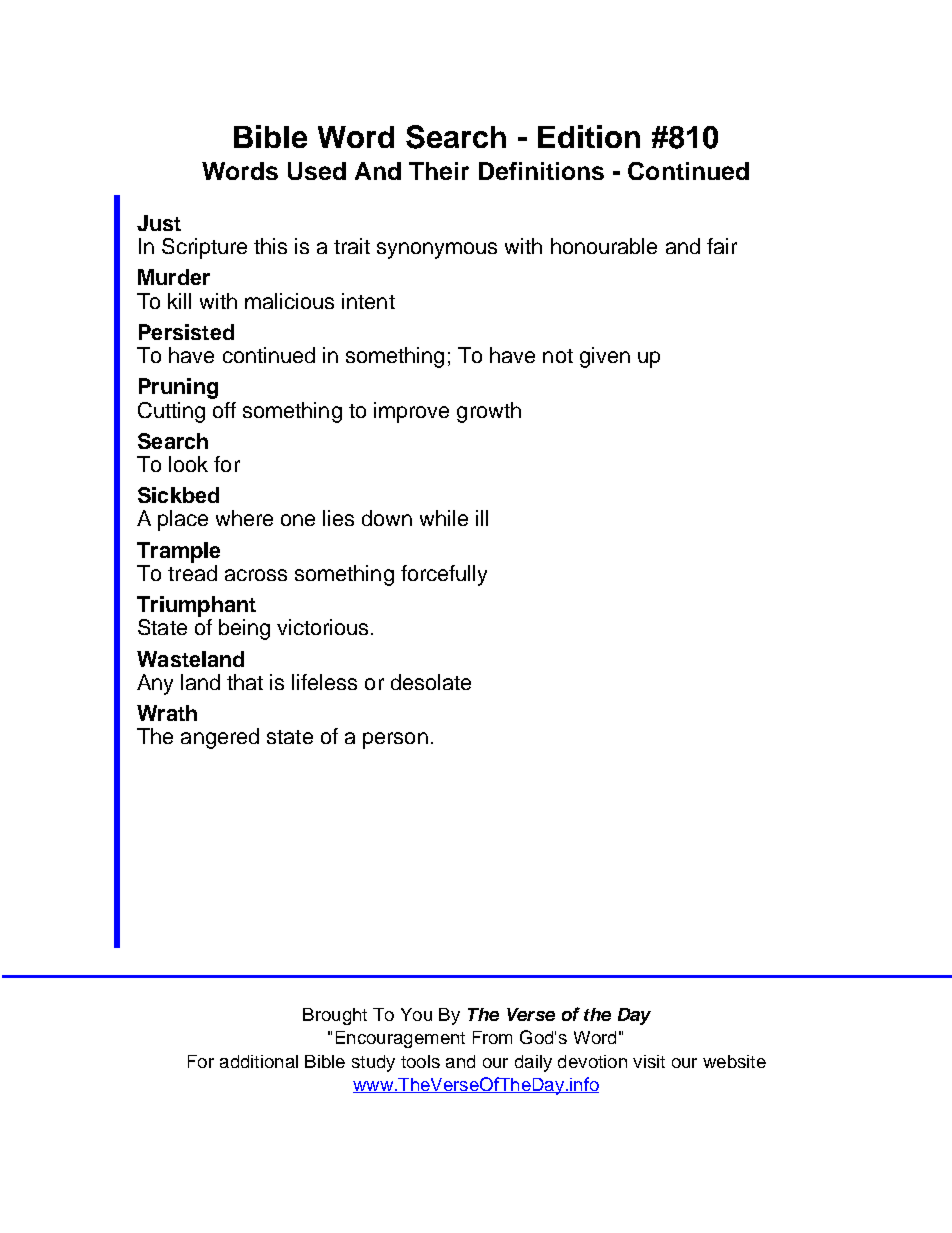 Image resolution: width=952 pixels, height=1233 pixels. What do you see at coordinates (317, 171) in the image?
I see `Used` at bounding box center [317, 171].
